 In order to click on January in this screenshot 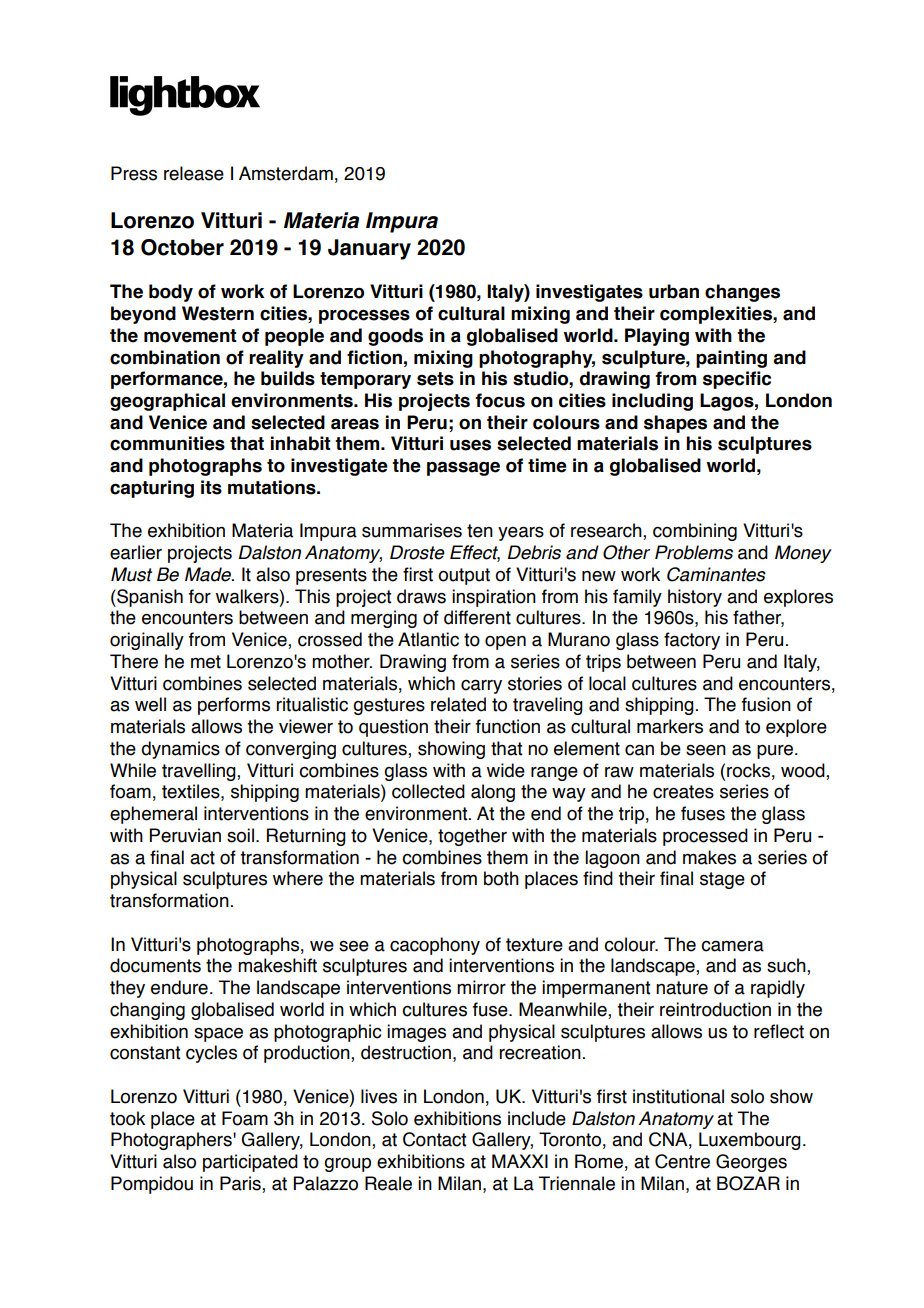, I will do `click(369, 249)`.
